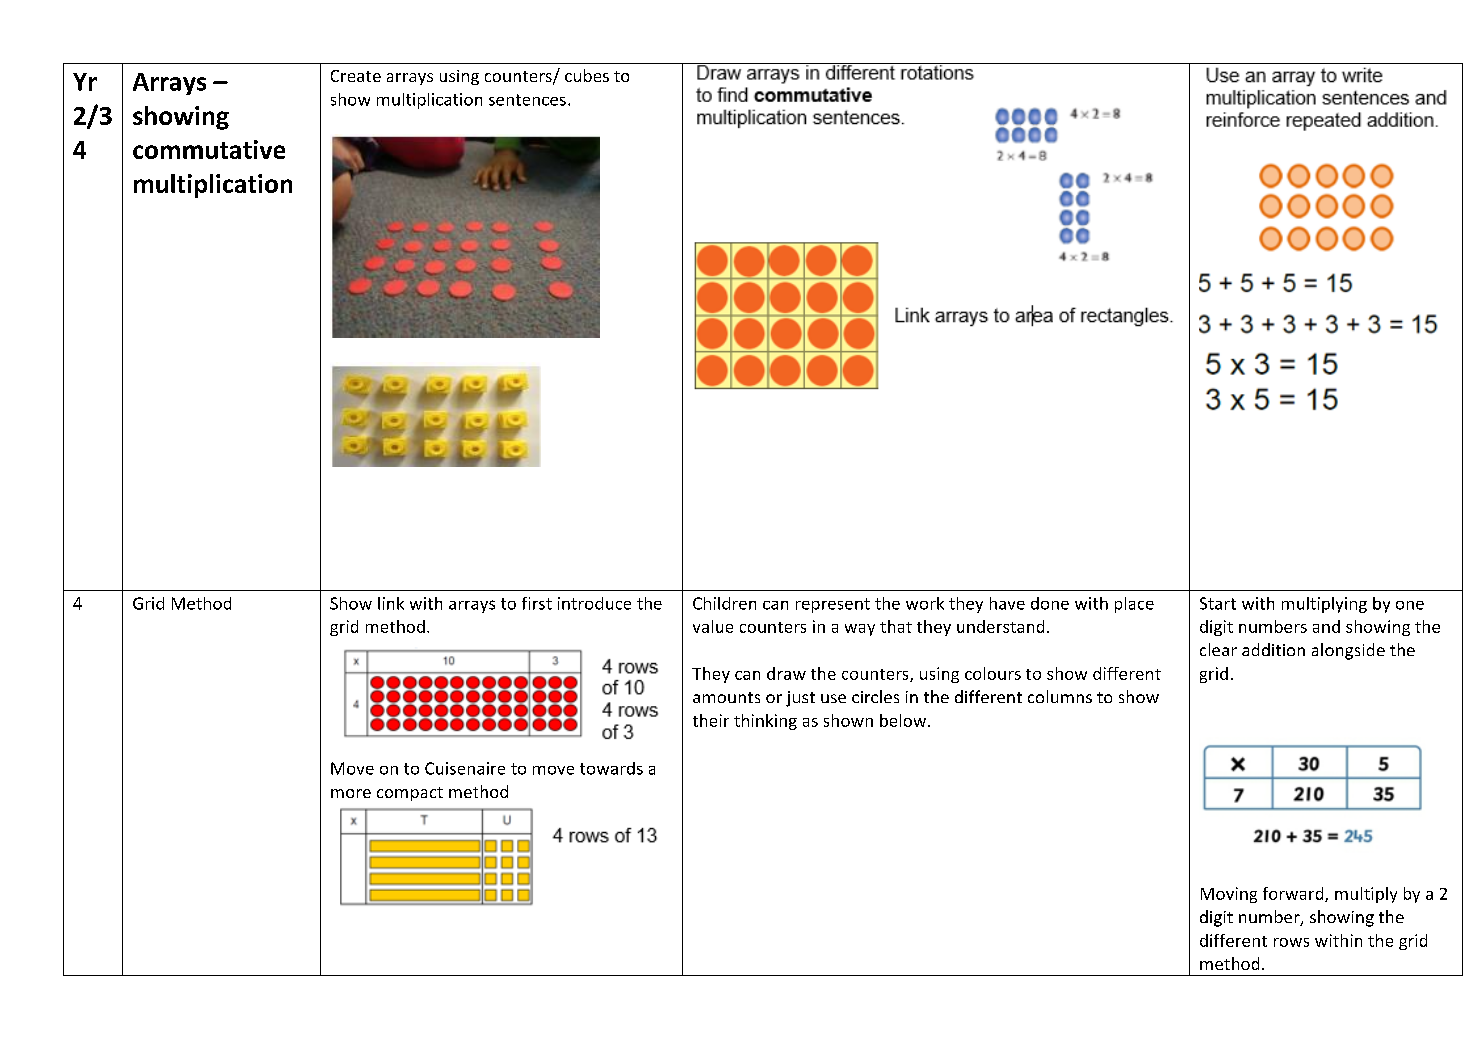 The image size is (1472, 1041). Describe the element at coordinates (209, 149) in the image. I see `commutative` at that location.
